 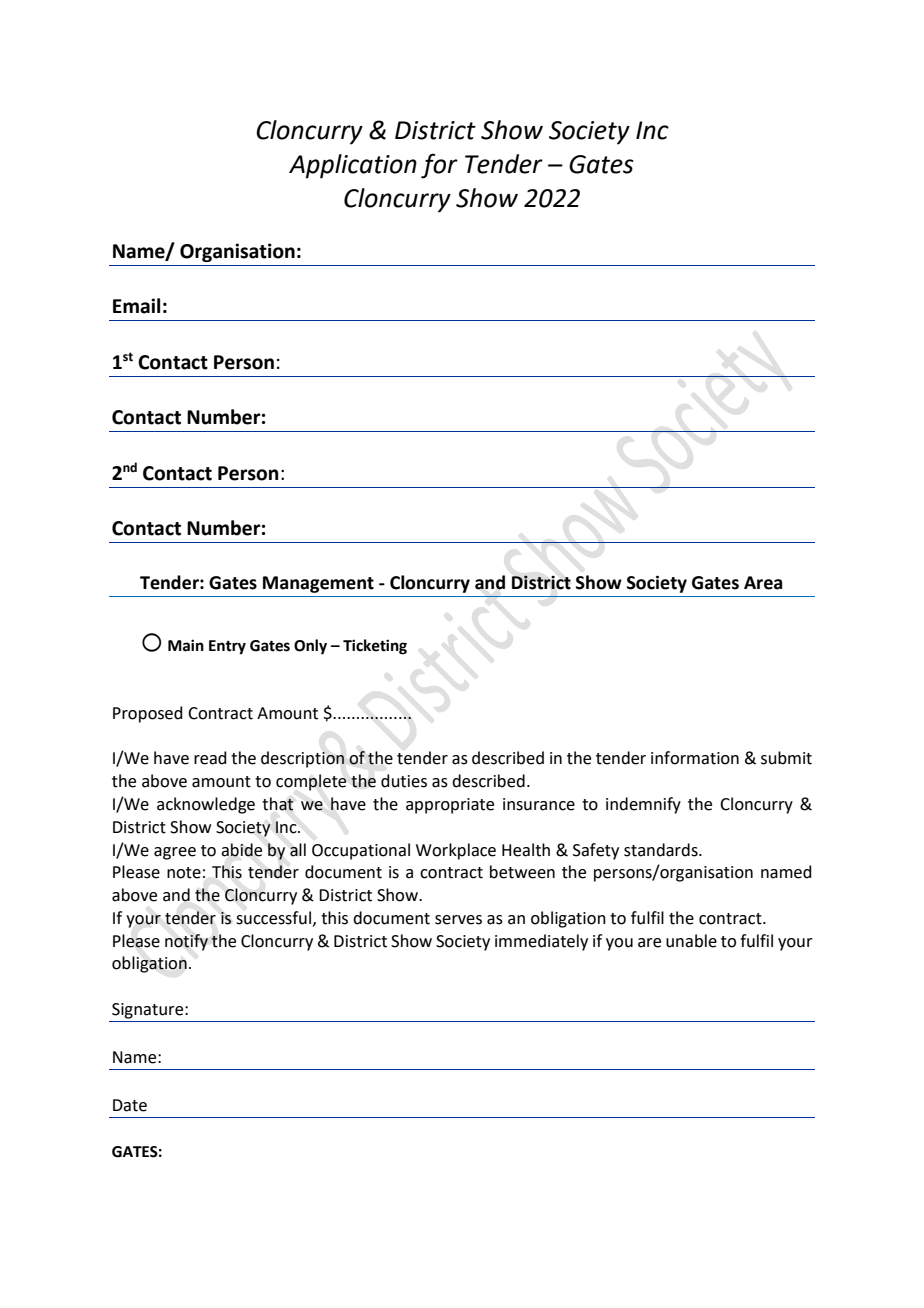 I want to click on unable, so click(x=691, y=941).
